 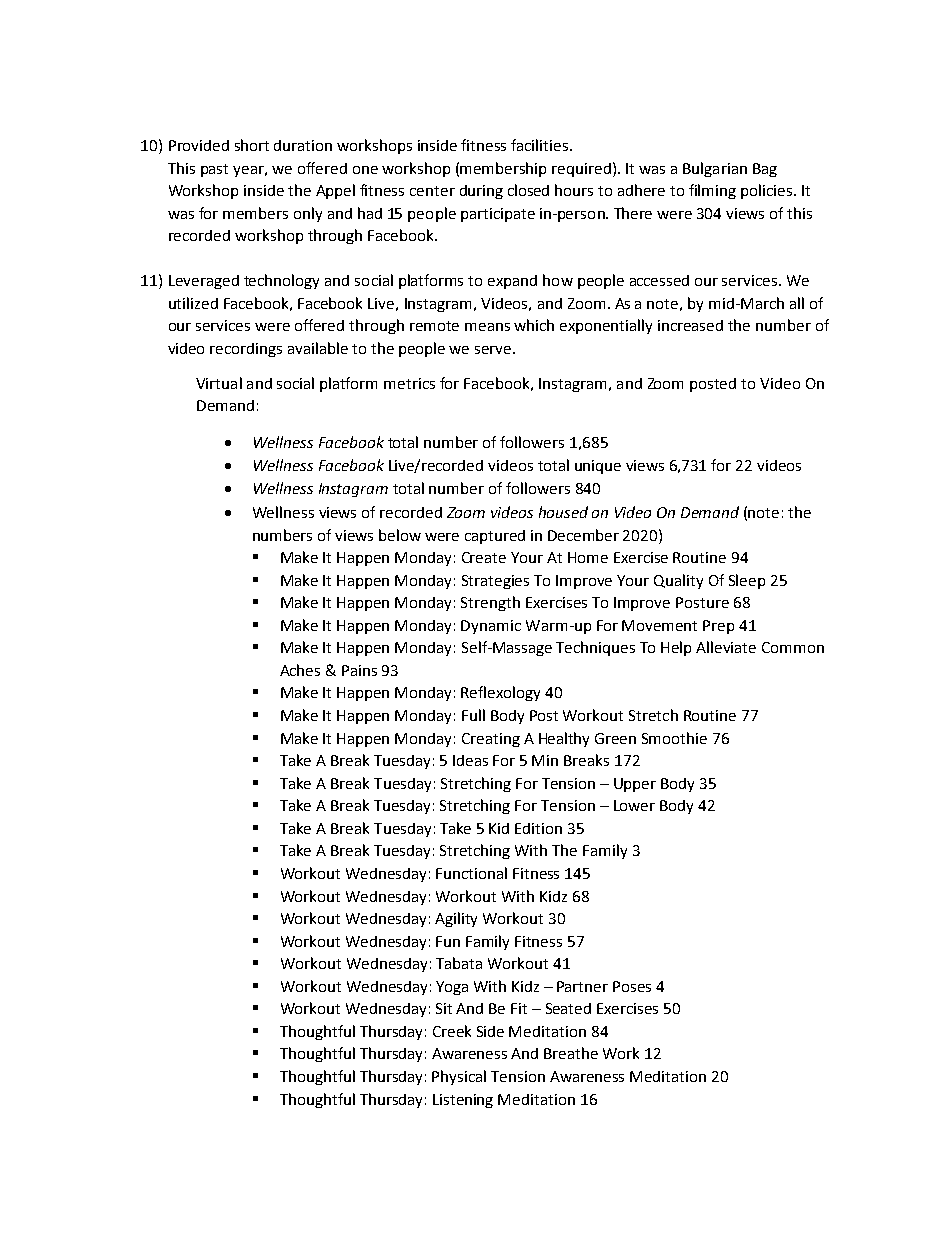 I want to click on Aches, so click(x=300, y=670).
